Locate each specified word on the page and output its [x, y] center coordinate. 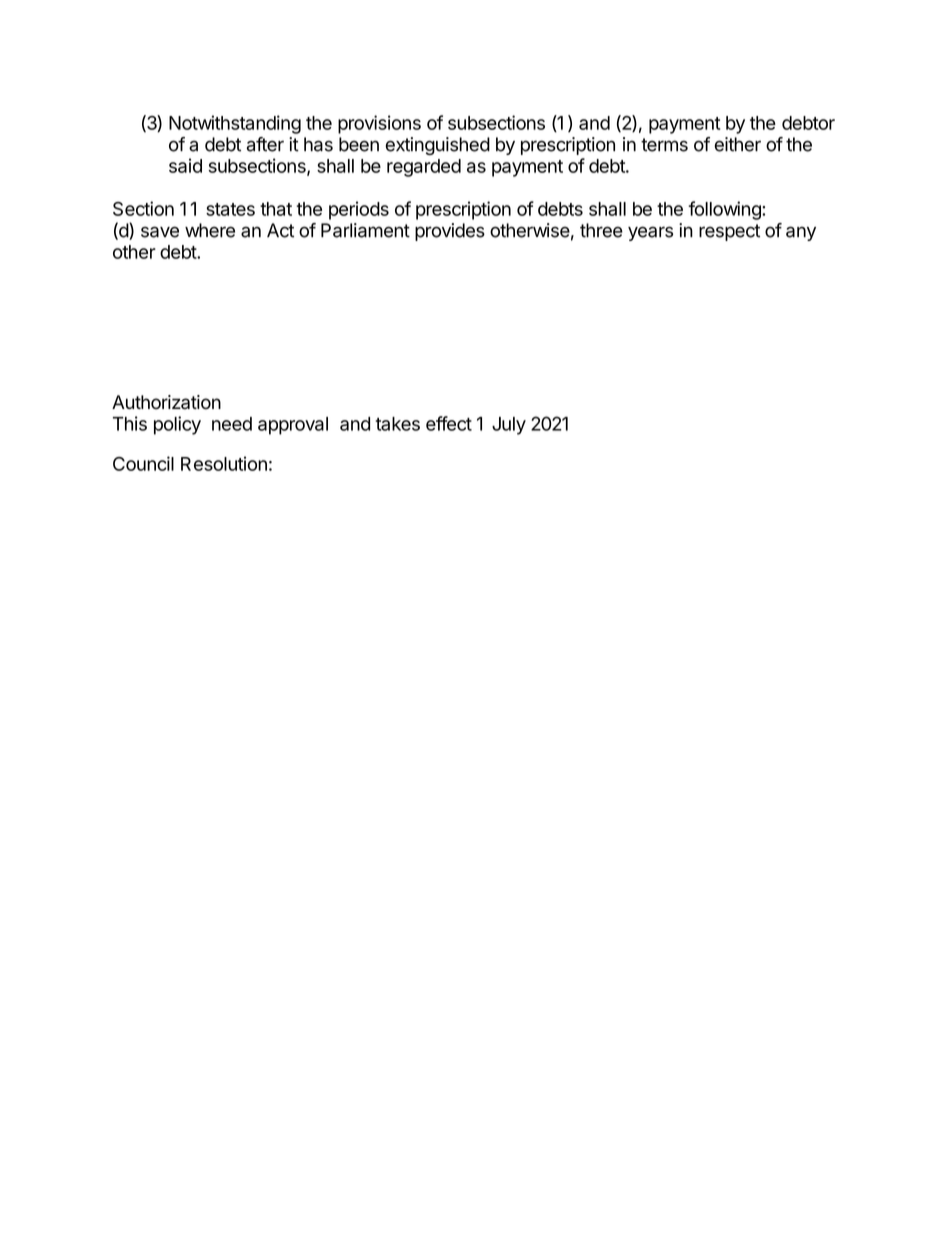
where [210, 230]
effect [449, 423]
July [509, 426]
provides [450, 232]
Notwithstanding [235, 124]
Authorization [166, 402]
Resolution [224, 463]
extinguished [438, 146]
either [738, 144]
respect [729, 232]
